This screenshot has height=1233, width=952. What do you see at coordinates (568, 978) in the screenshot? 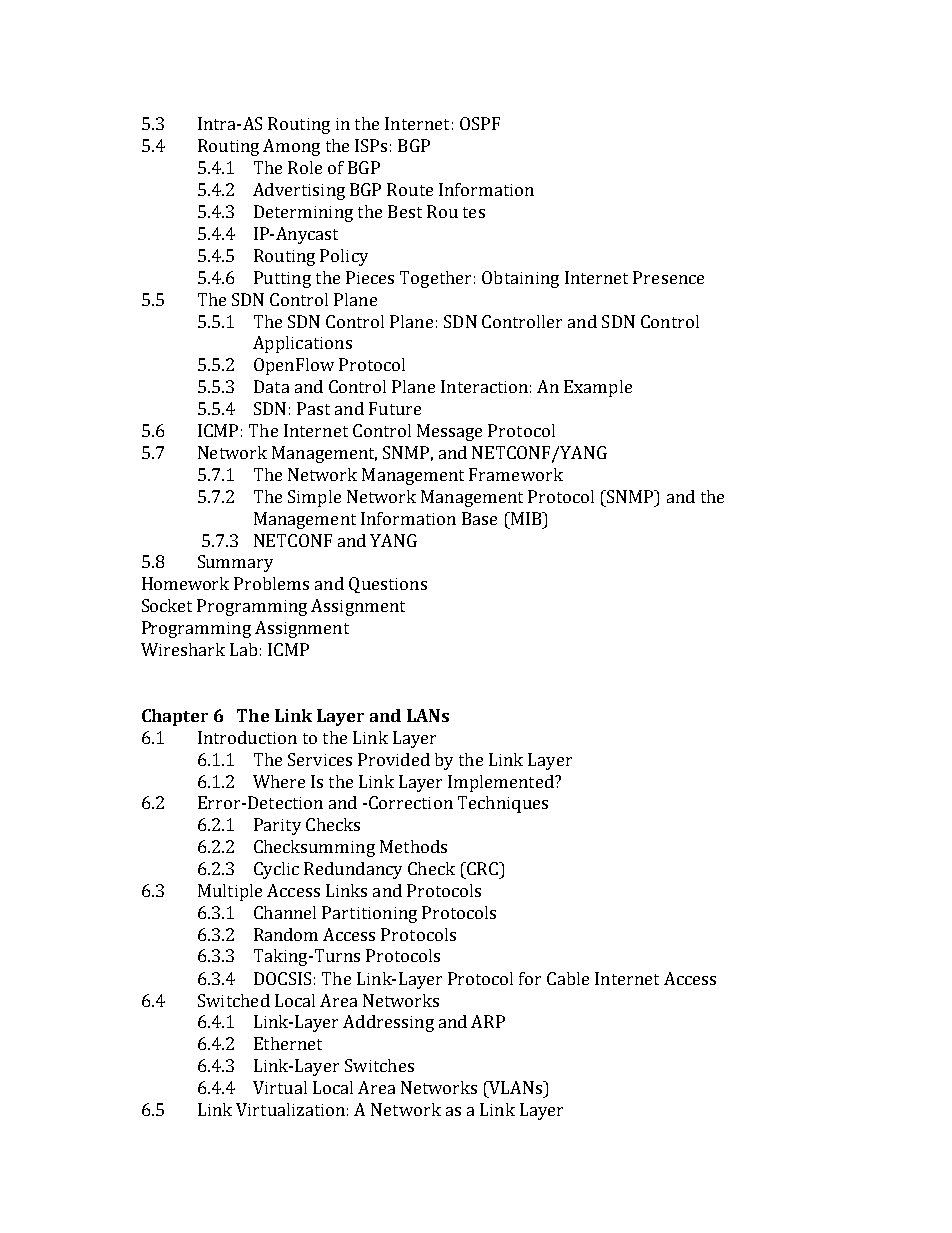
I see `Cable` at bounding box center [568, 978].
